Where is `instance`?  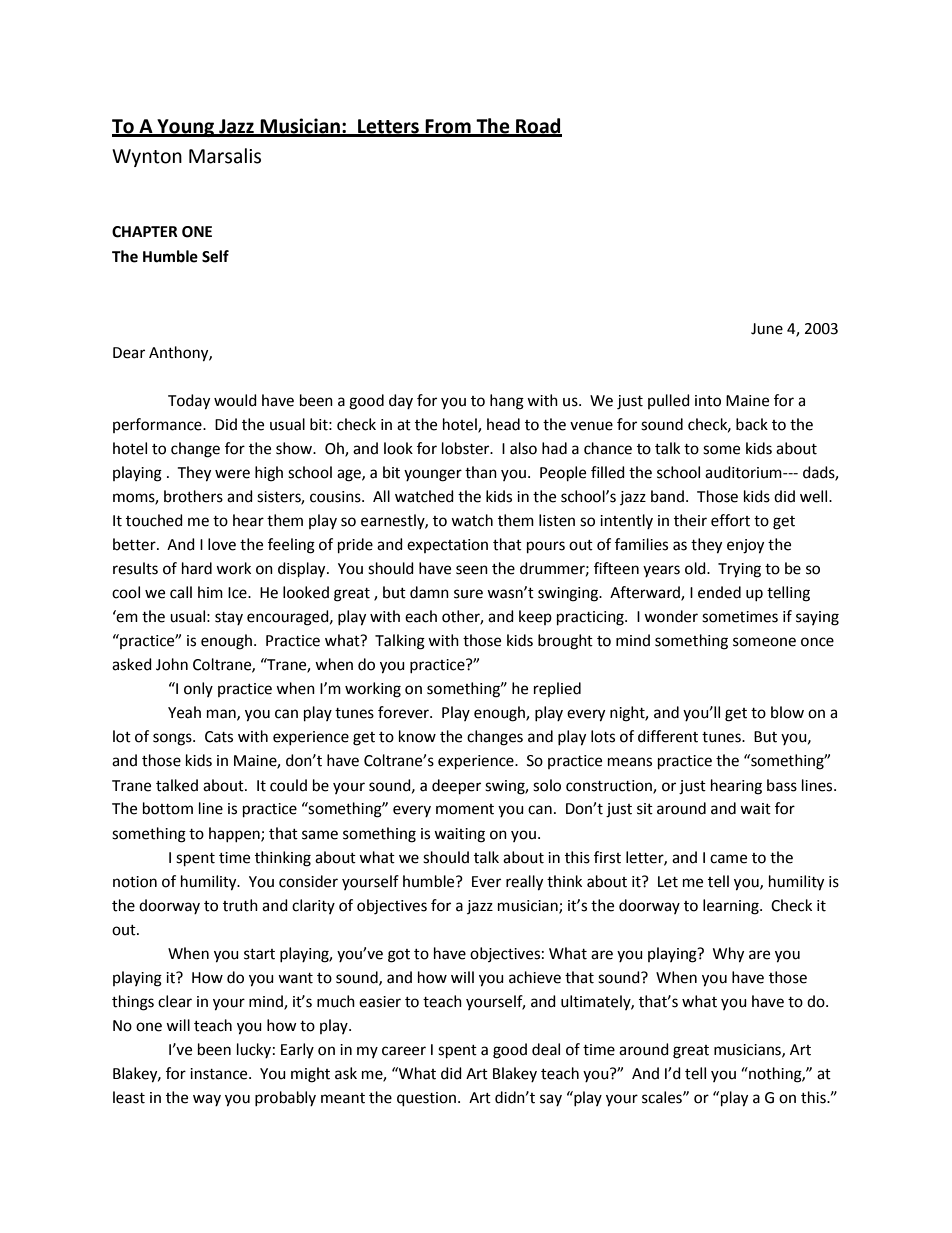
instance is located at coordinates (220, 1074).
